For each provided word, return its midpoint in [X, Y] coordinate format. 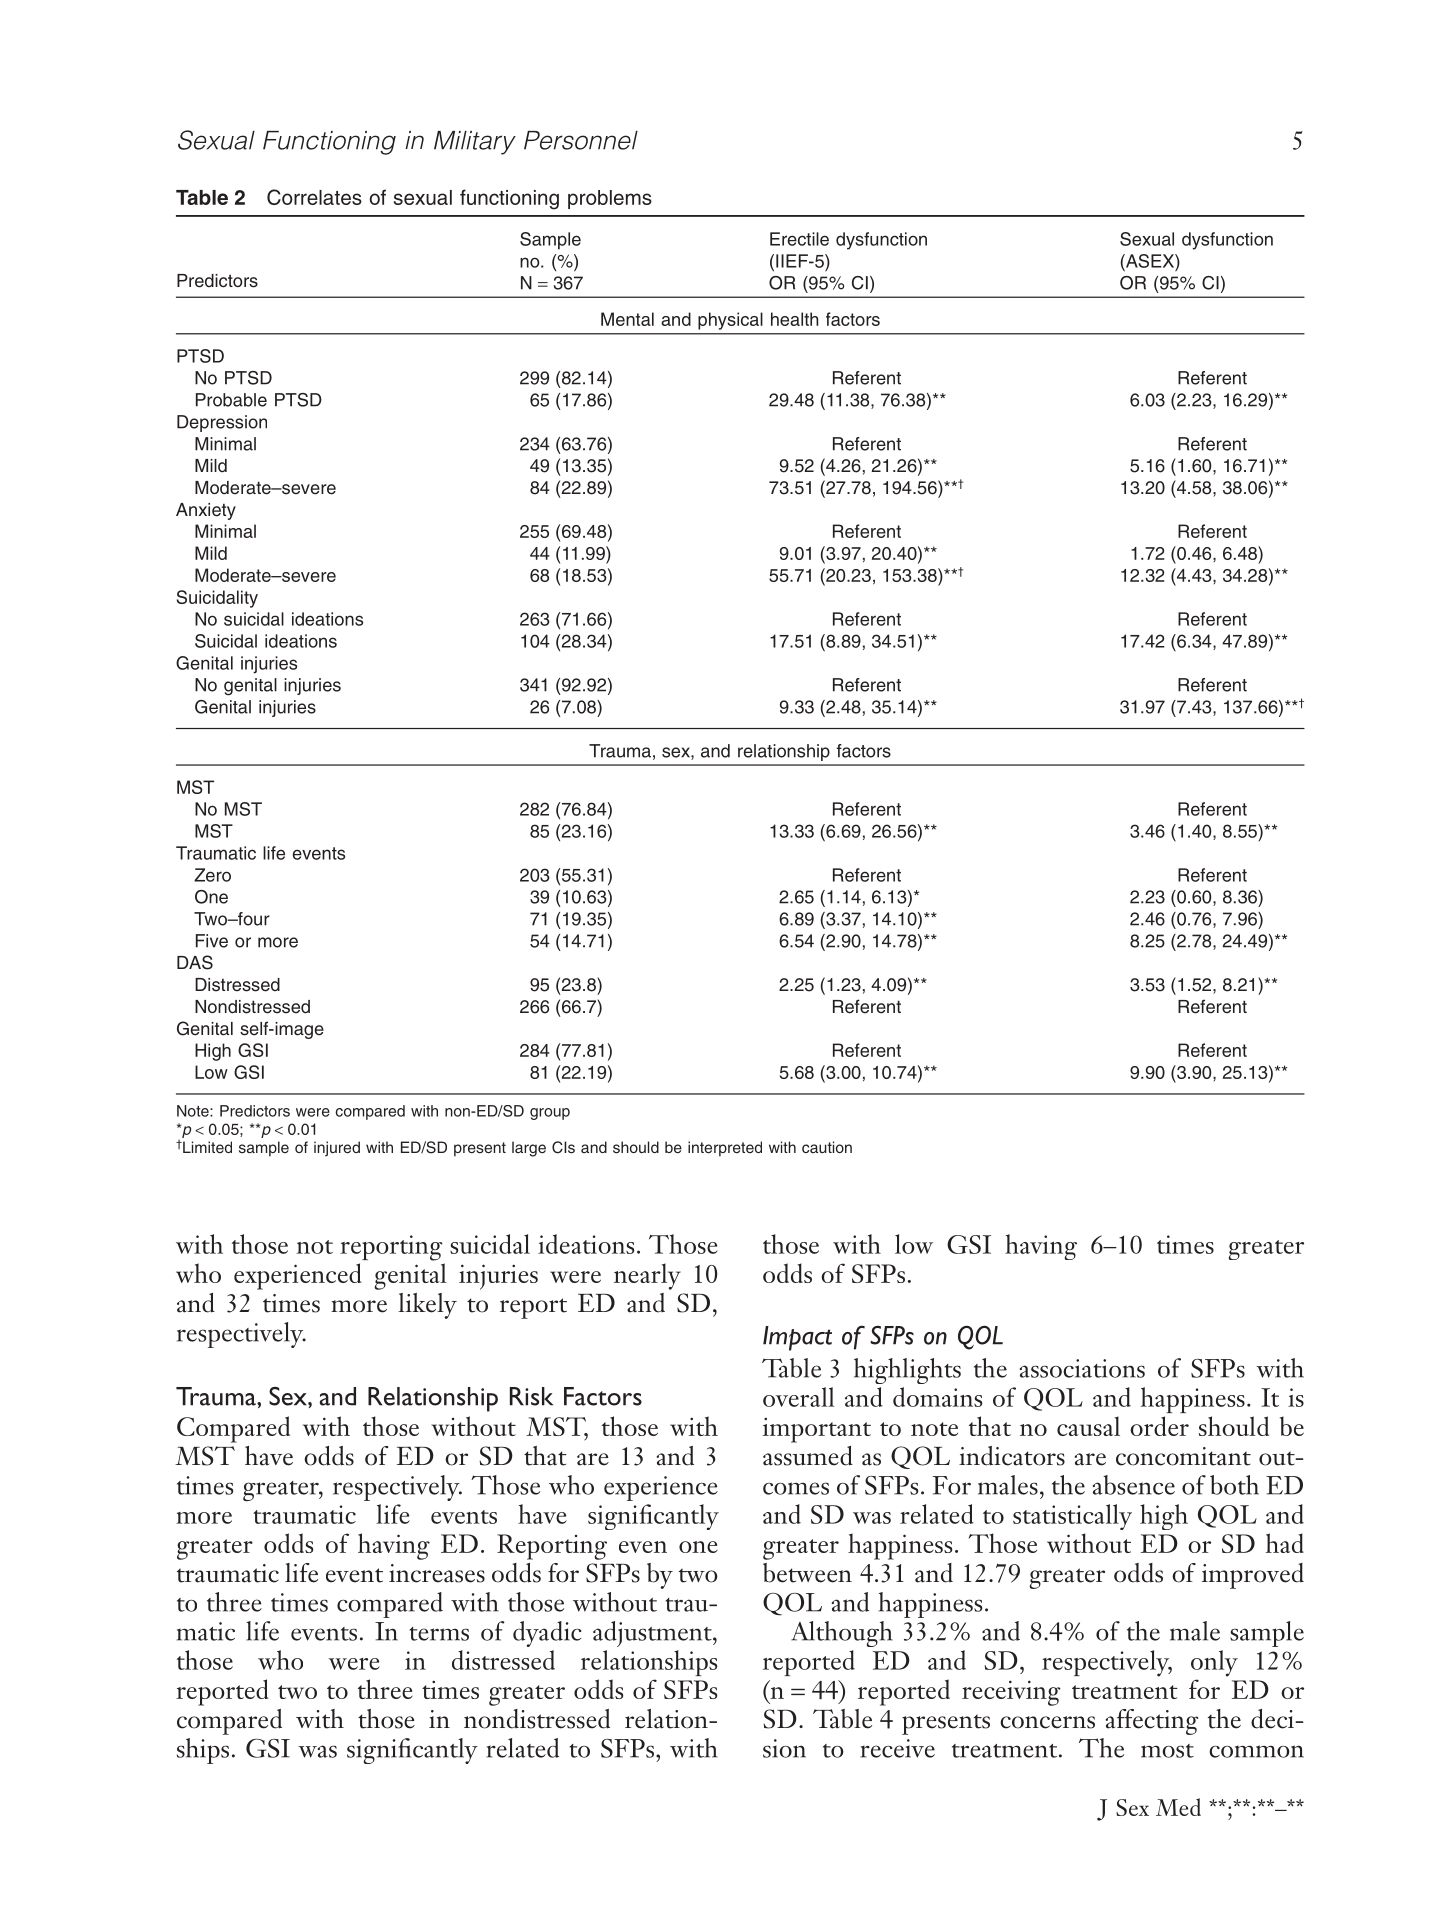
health [794, 319]
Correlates [314, 197]
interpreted [725, 1149]
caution [827, 1147]
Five [212, 941]
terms [439, 1634]
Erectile [799, 239]
